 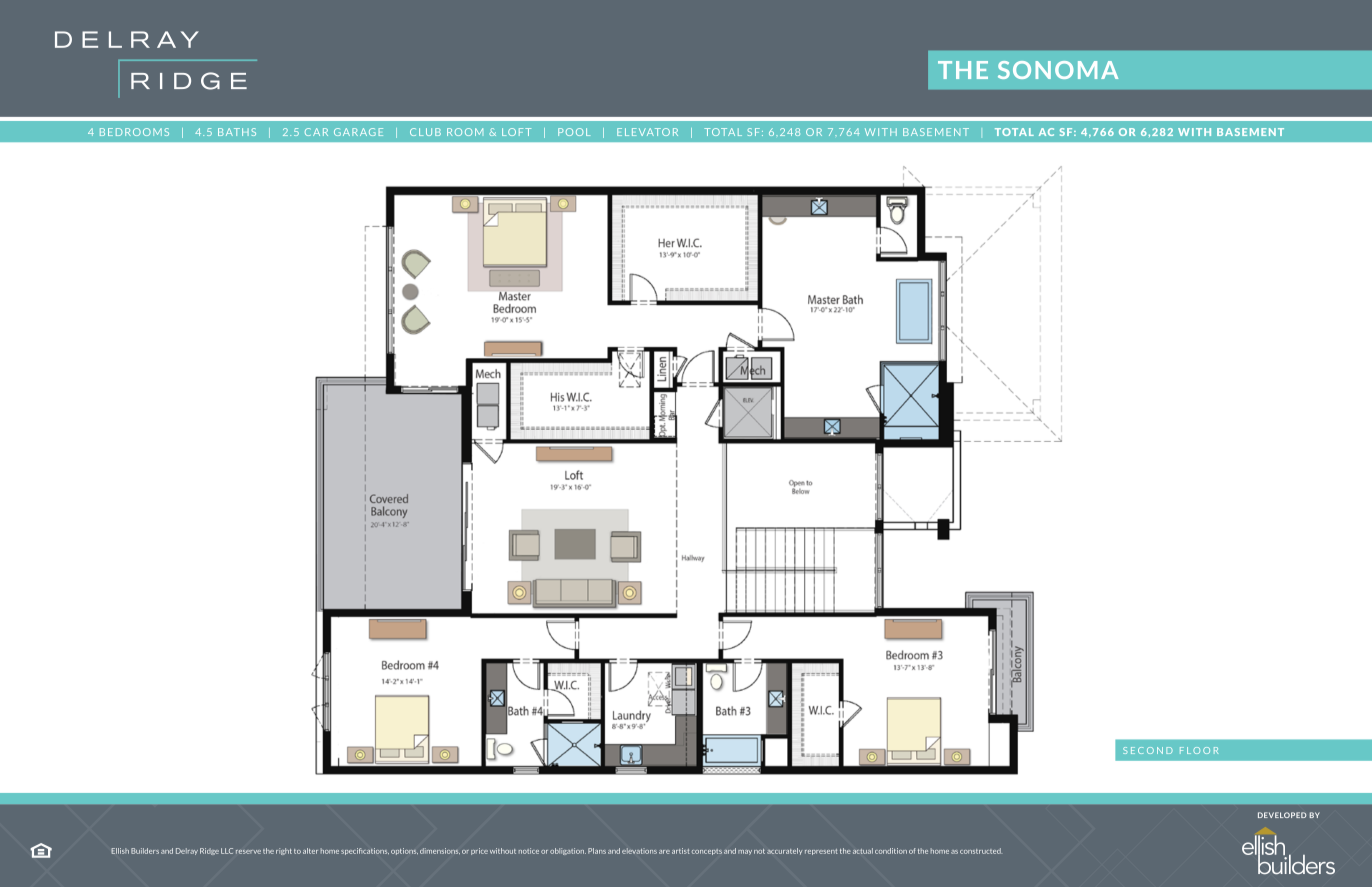 I want to click on right, so click(x=284, y=851).
